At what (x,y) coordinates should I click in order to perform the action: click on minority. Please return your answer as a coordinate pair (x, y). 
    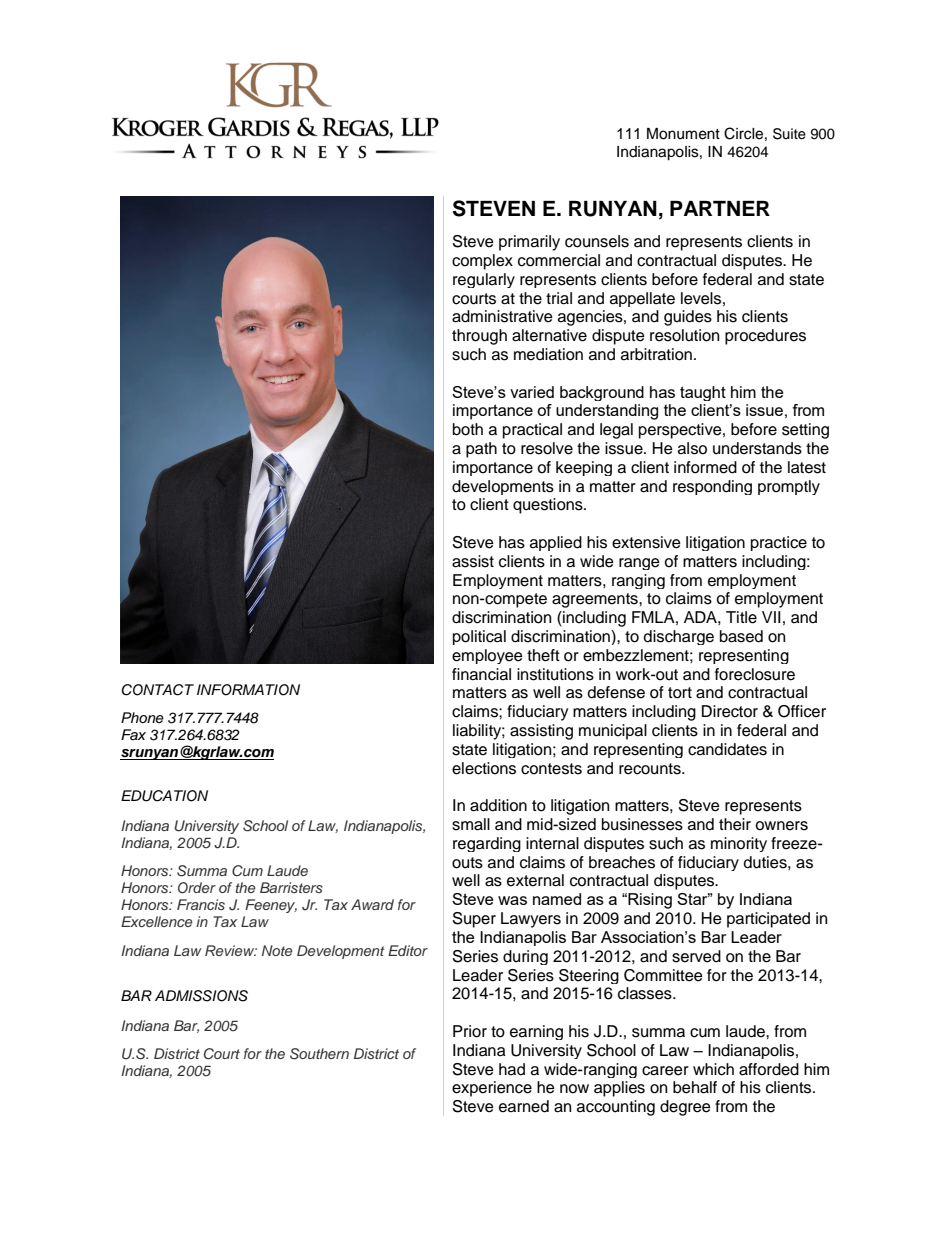
    Looking at the image, I should click on (739, 844).
